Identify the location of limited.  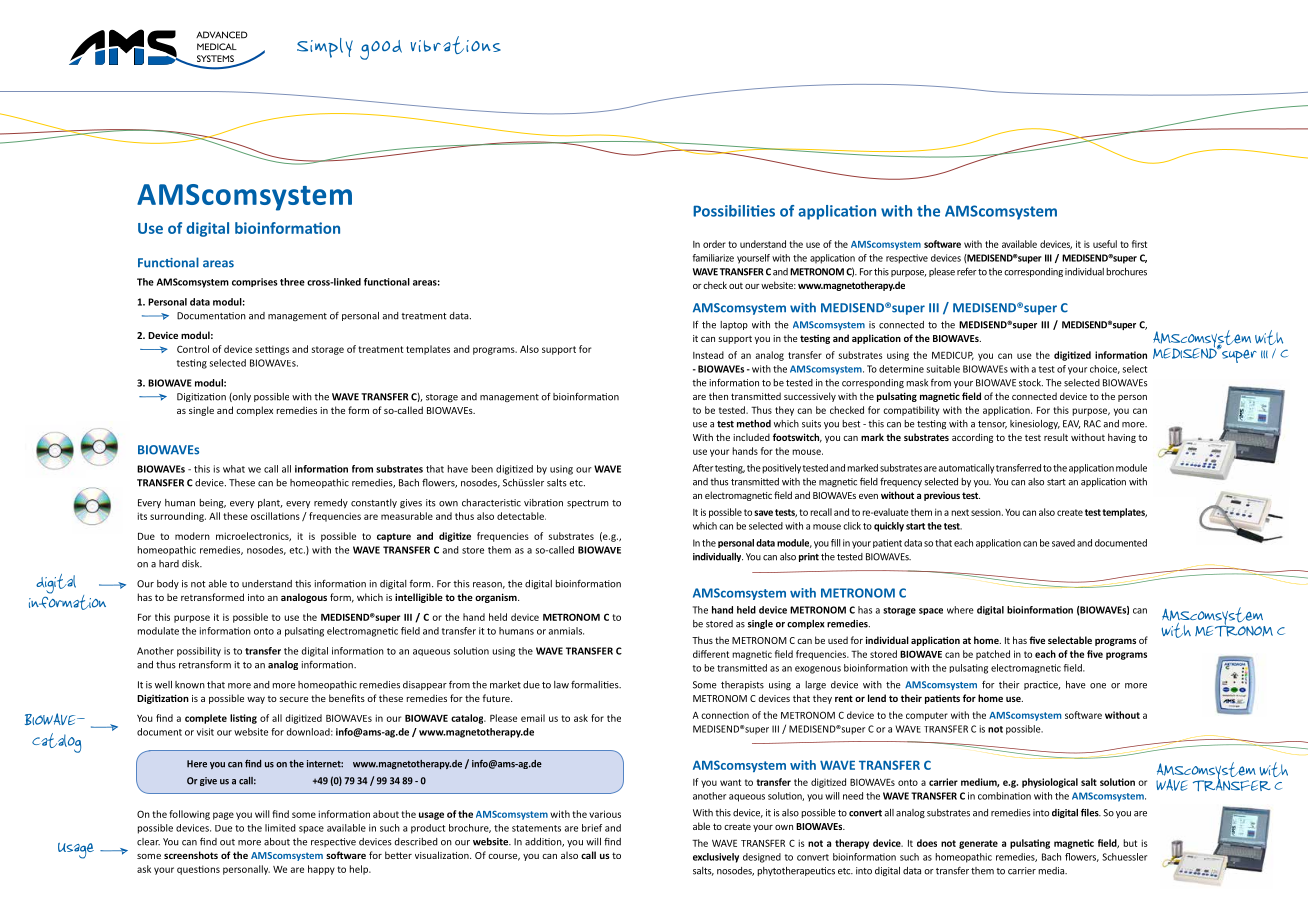
(280, 828).
